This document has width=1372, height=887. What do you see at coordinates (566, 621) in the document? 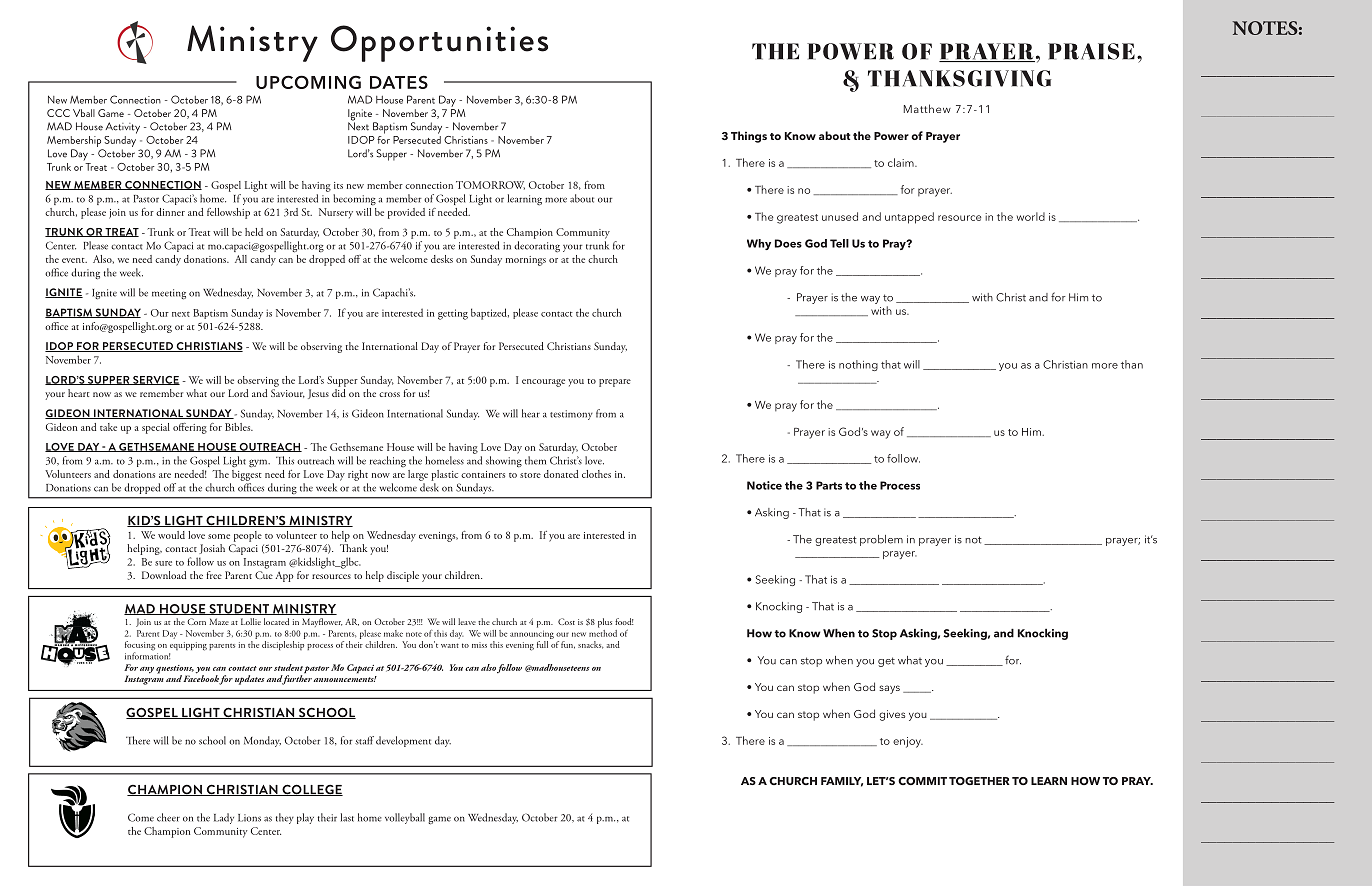
I see `Cost` at bounding box center [566, 621].
